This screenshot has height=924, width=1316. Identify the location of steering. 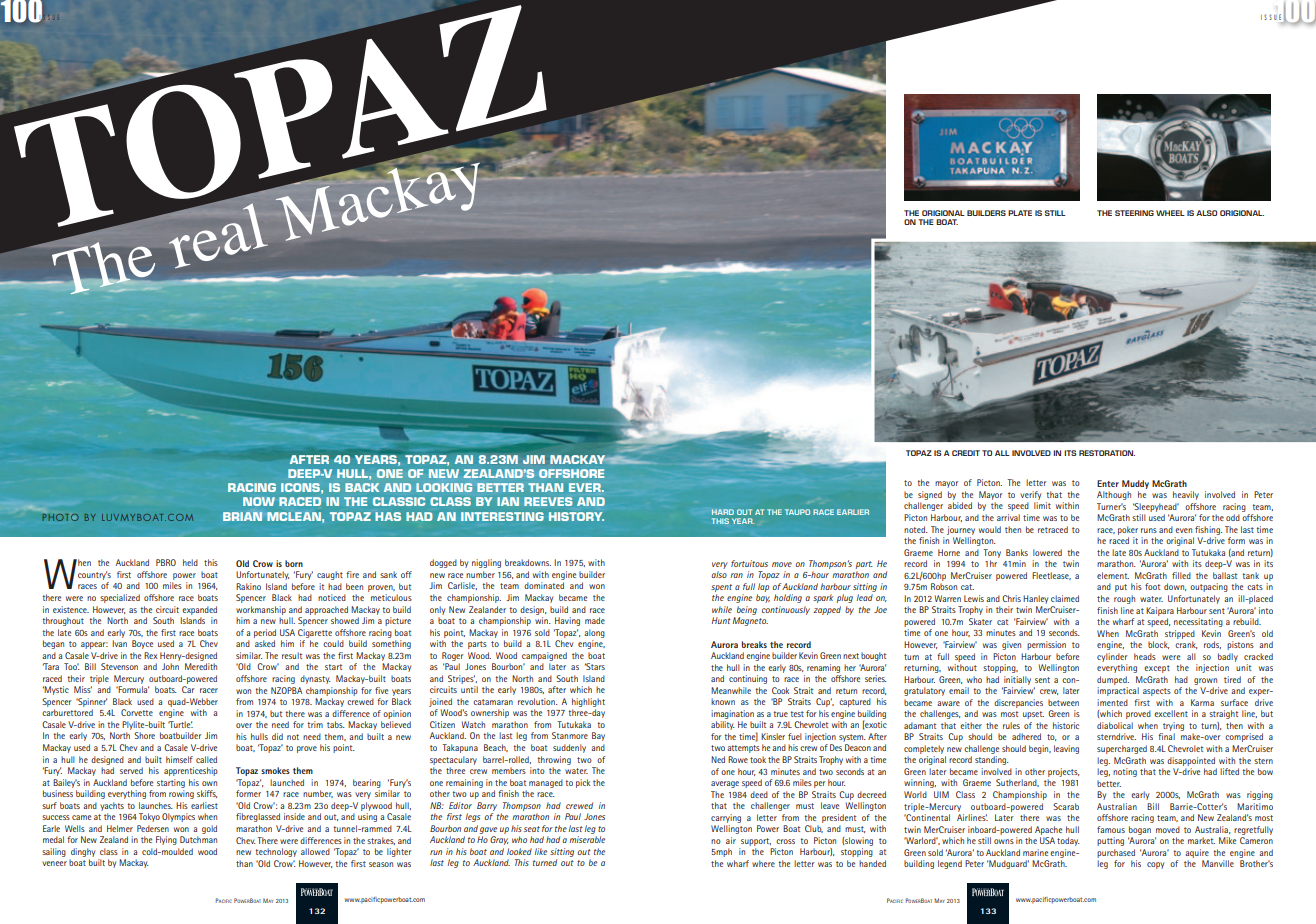
(1134, 213).
